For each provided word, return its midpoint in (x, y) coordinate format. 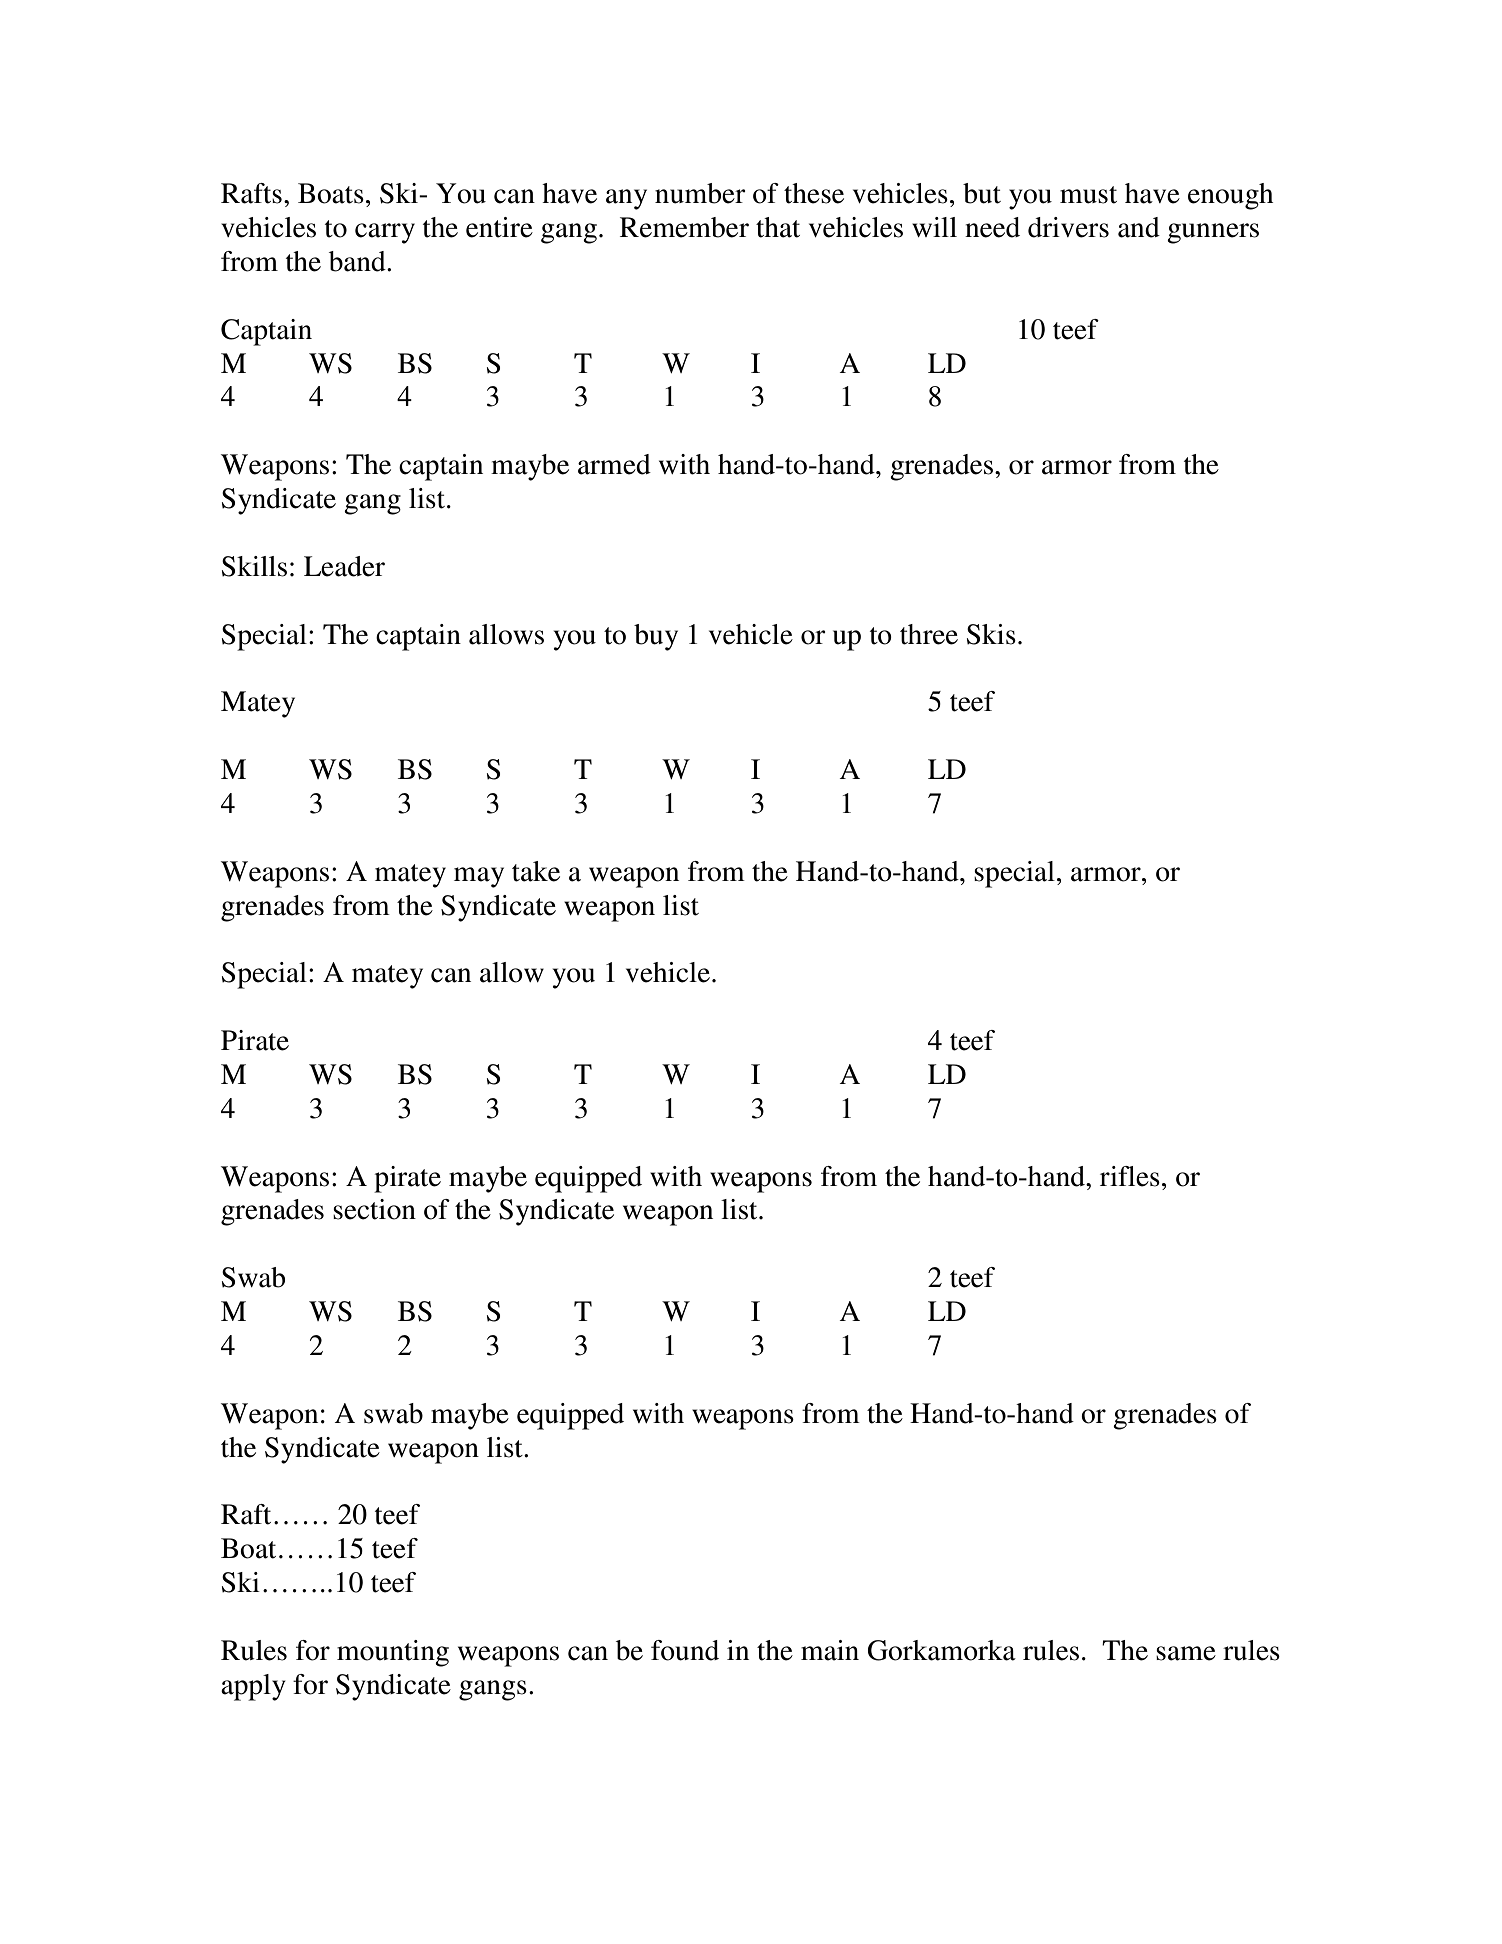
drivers (1068, 227)
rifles (1130, 1176)
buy (656, 637)
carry (385, 233)
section (374, 1209)
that (778, 227)
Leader (344, 566)
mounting (393, 1653)
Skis (991, 634)
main (830, 1650)
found (685, 1650)
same (1186, 1653)
